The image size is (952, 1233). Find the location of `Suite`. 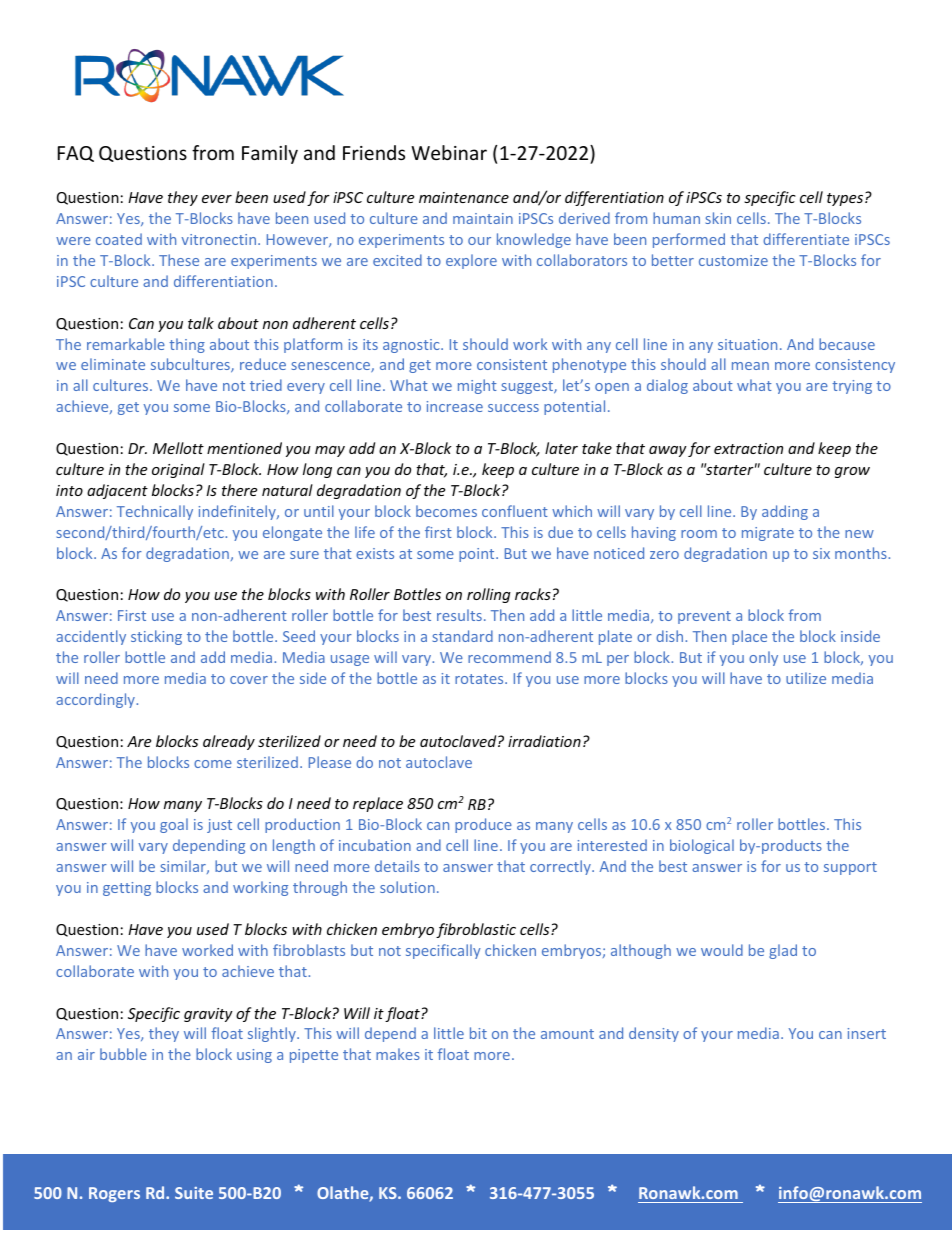

Suite is located at coordinates (194, 1193).
